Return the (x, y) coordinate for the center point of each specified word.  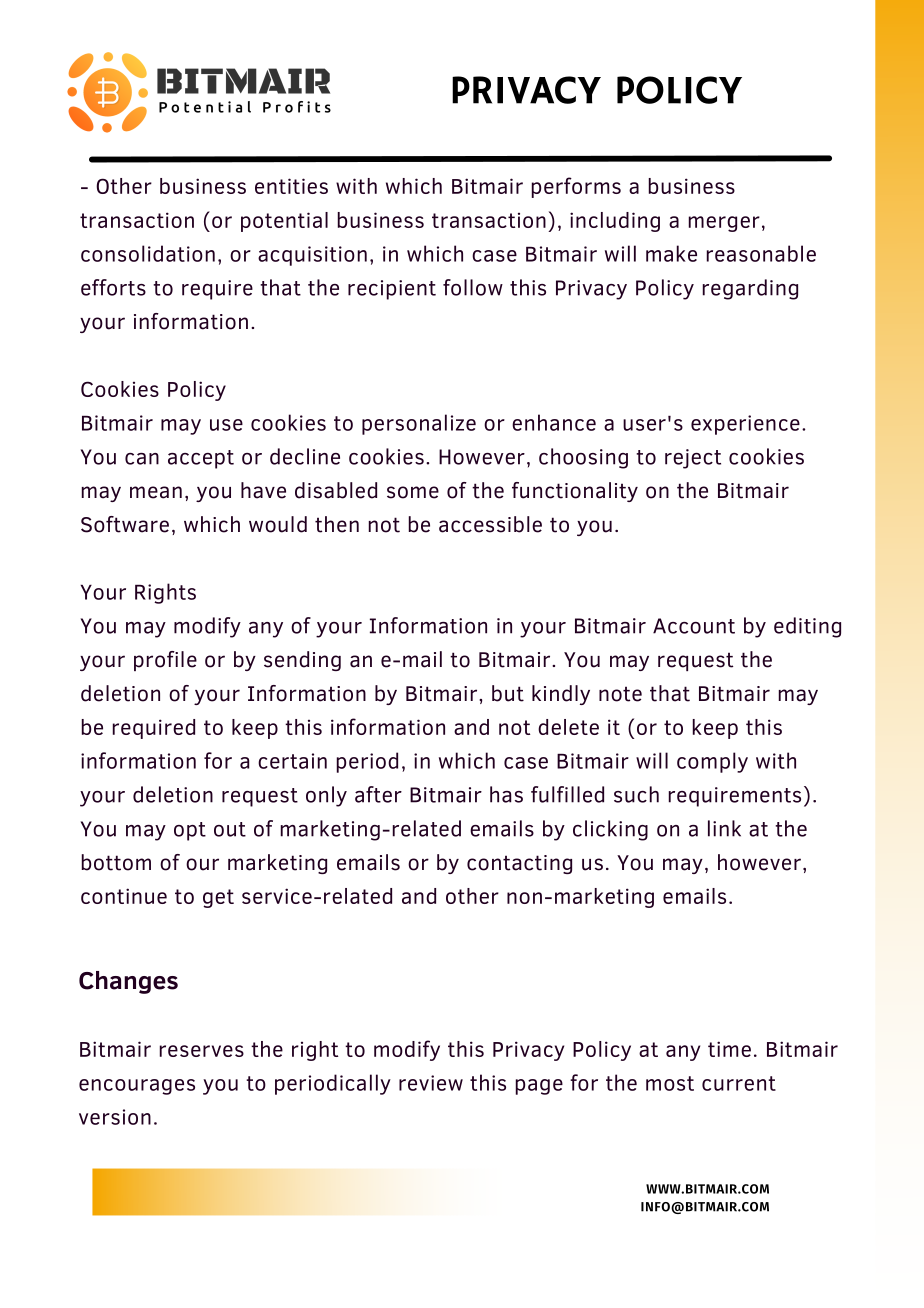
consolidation (148, 253)
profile (165, 661)
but (508, 693)
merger (724, 224)
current (739, 1083)
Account (694, 626)
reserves (202, 1051)
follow (473, 287)
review (431, 1083)
